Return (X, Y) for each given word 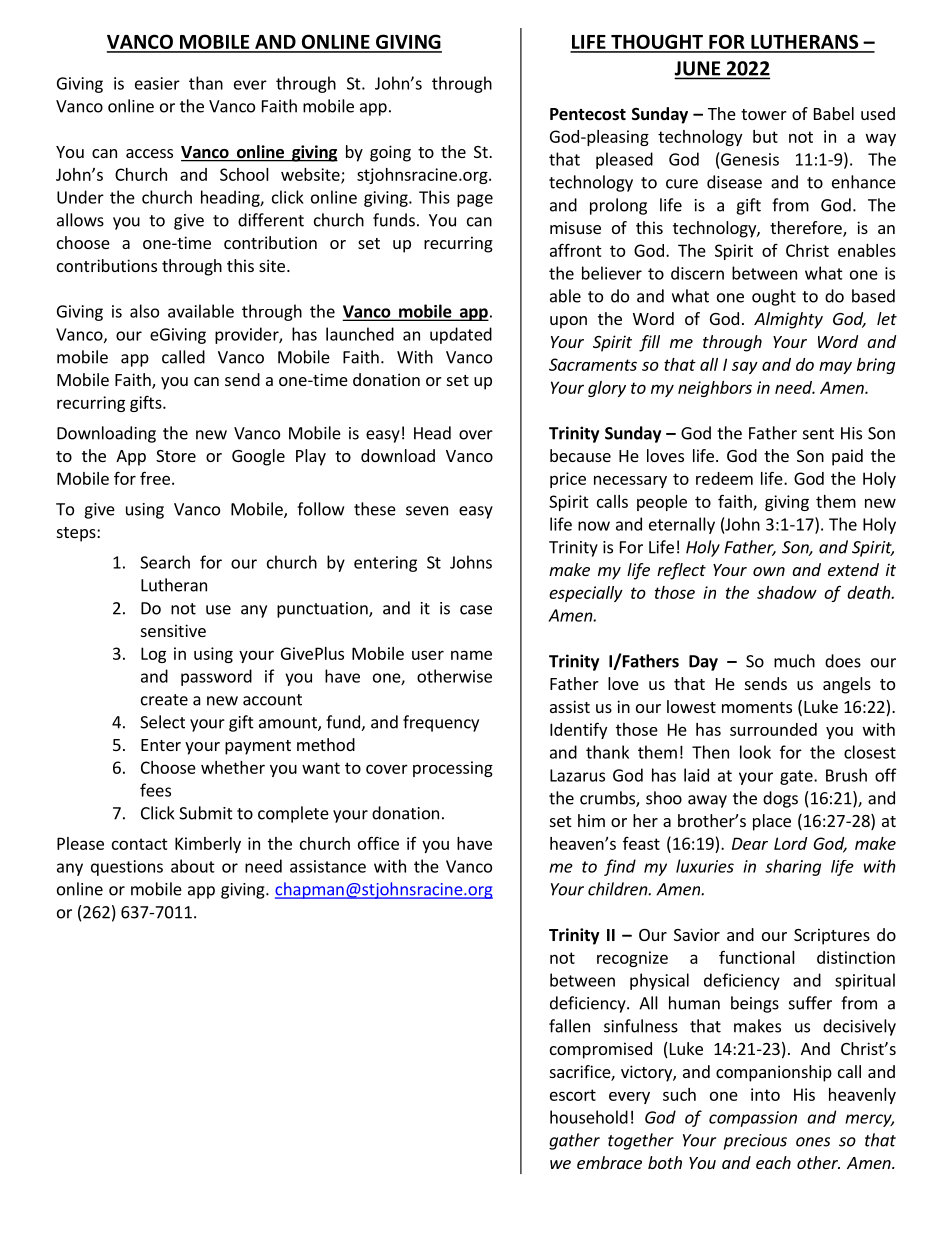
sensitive (173, 630)
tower (764, 114)
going (390, 153)
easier (157, 83)
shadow (787, 592)
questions (127, 868)
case (476, 610)
